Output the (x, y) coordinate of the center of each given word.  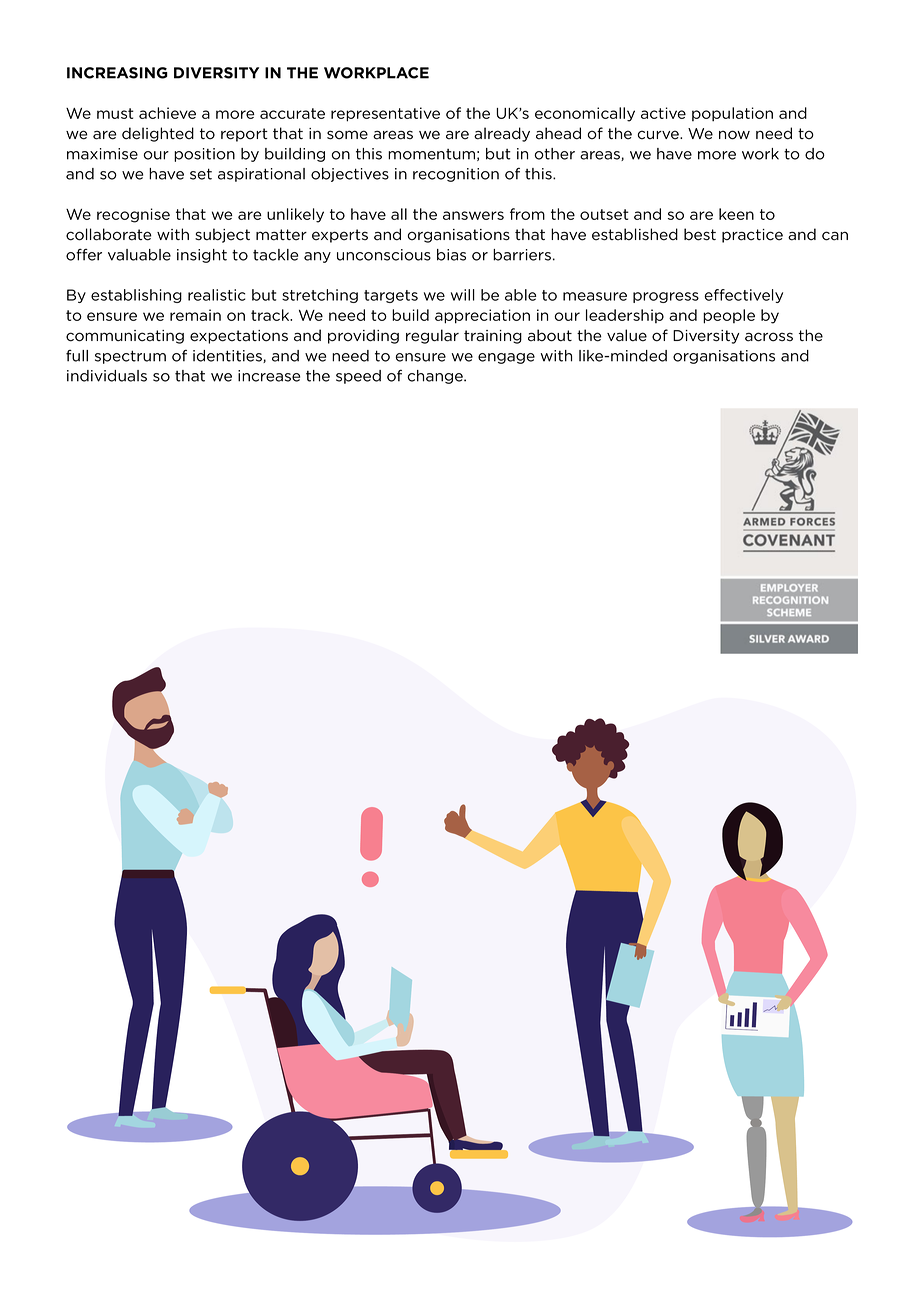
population (732, 114)
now (734, 135)
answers (473, 215)
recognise (133, 215)
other (555, 154)
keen (736, 214)
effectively (743, 296)
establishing (136, 296)
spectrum (130, 357)
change (436, 377)
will (463, 295)
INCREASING (117, 73)
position (204, 155)
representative (385, 114)
